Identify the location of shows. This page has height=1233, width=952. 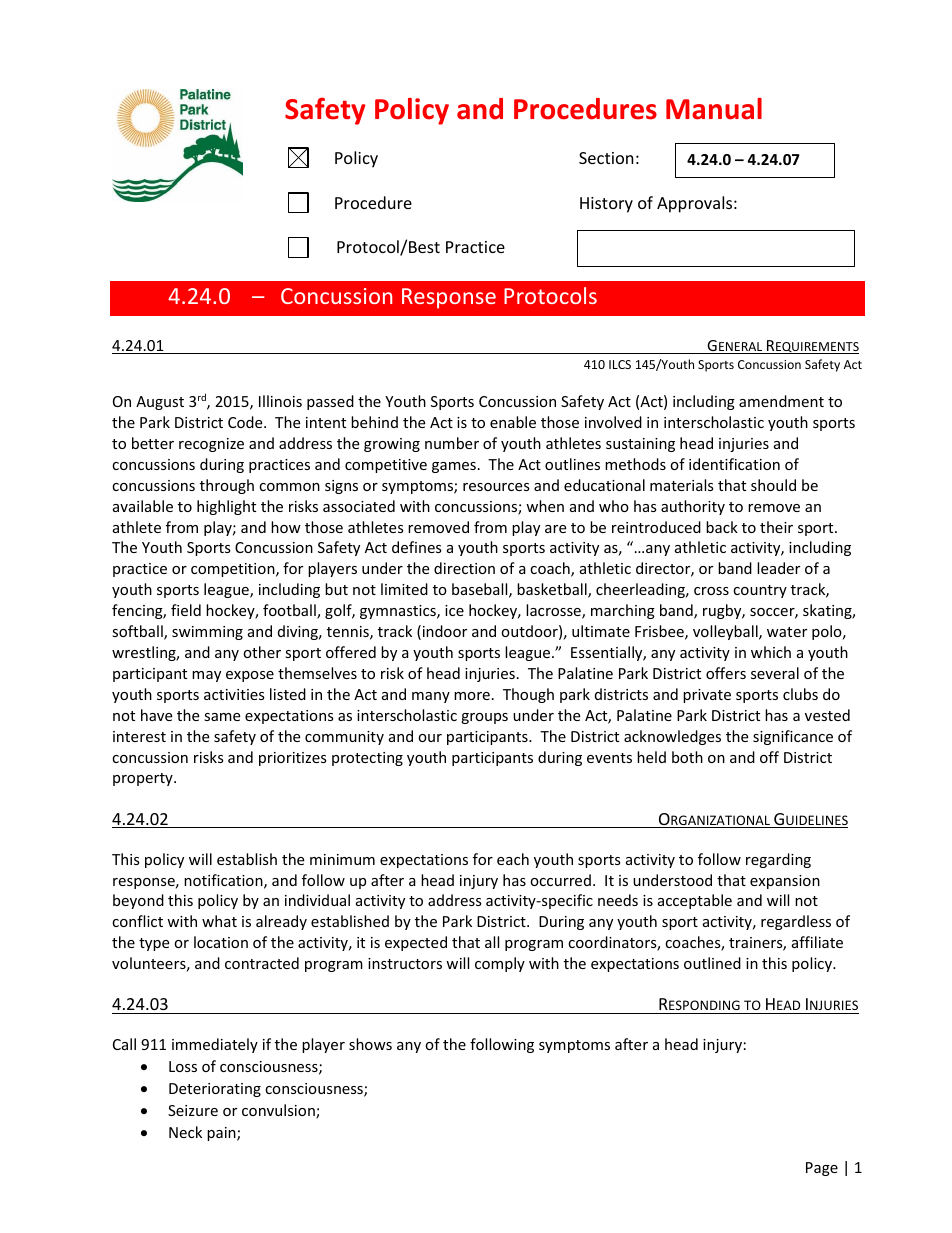
(370, 1044).
